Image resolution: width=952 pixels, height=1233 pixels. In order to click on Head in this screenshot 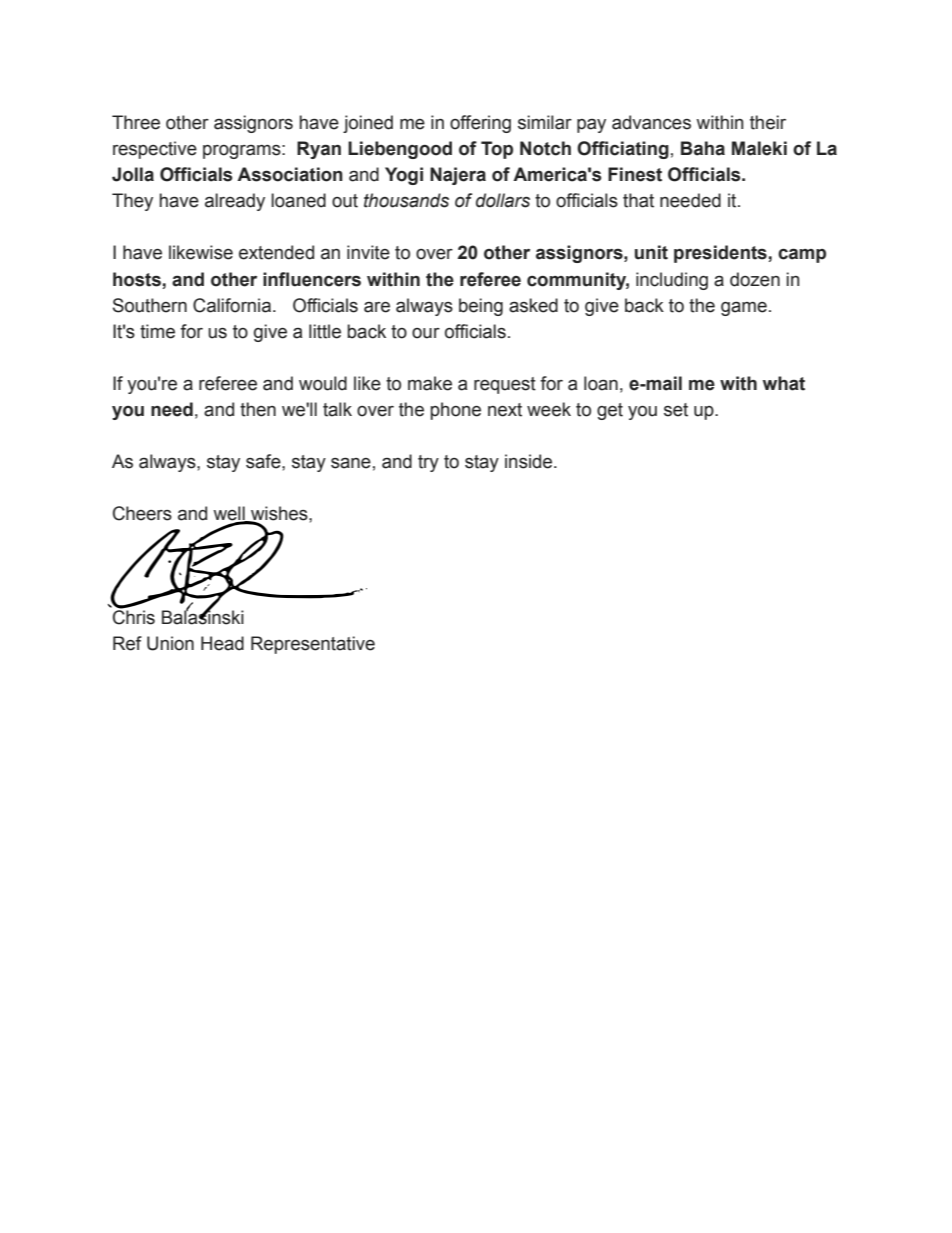, I will do `click(222, 643)`.
